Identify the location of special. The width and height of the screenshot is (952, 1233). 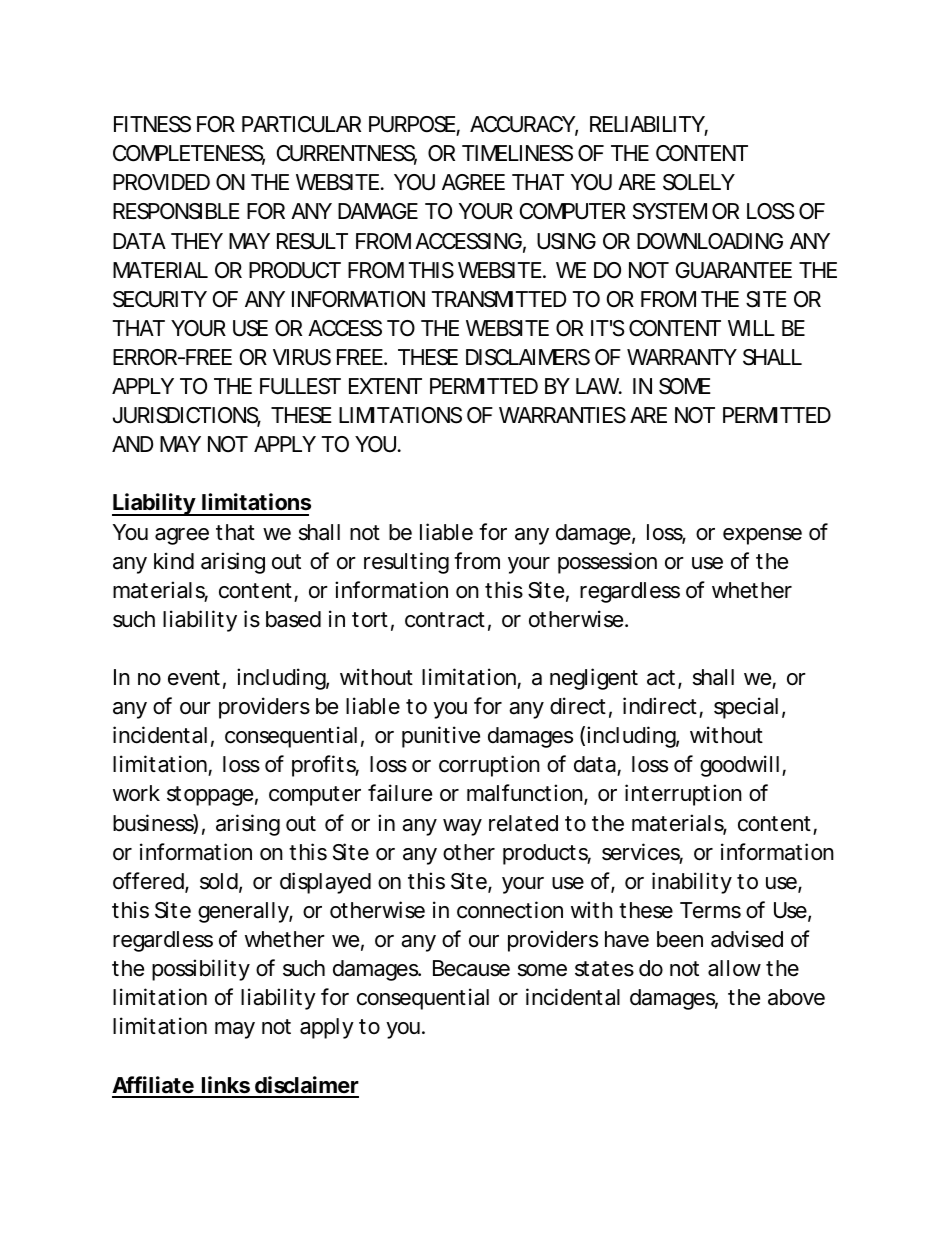
(746, 708).
